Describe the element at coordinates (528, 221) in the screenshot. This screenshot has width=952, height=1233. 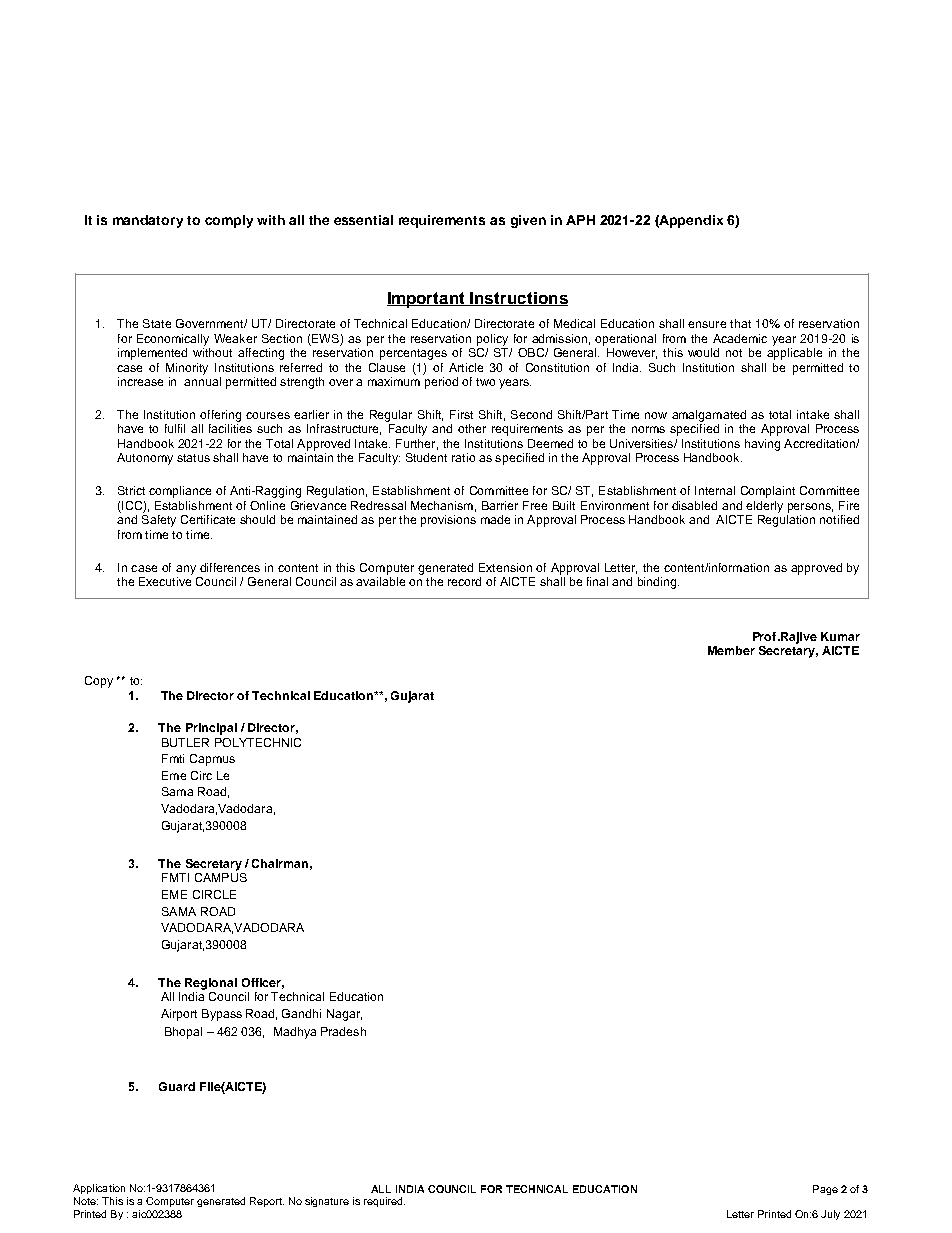
I see `given` at that location.
